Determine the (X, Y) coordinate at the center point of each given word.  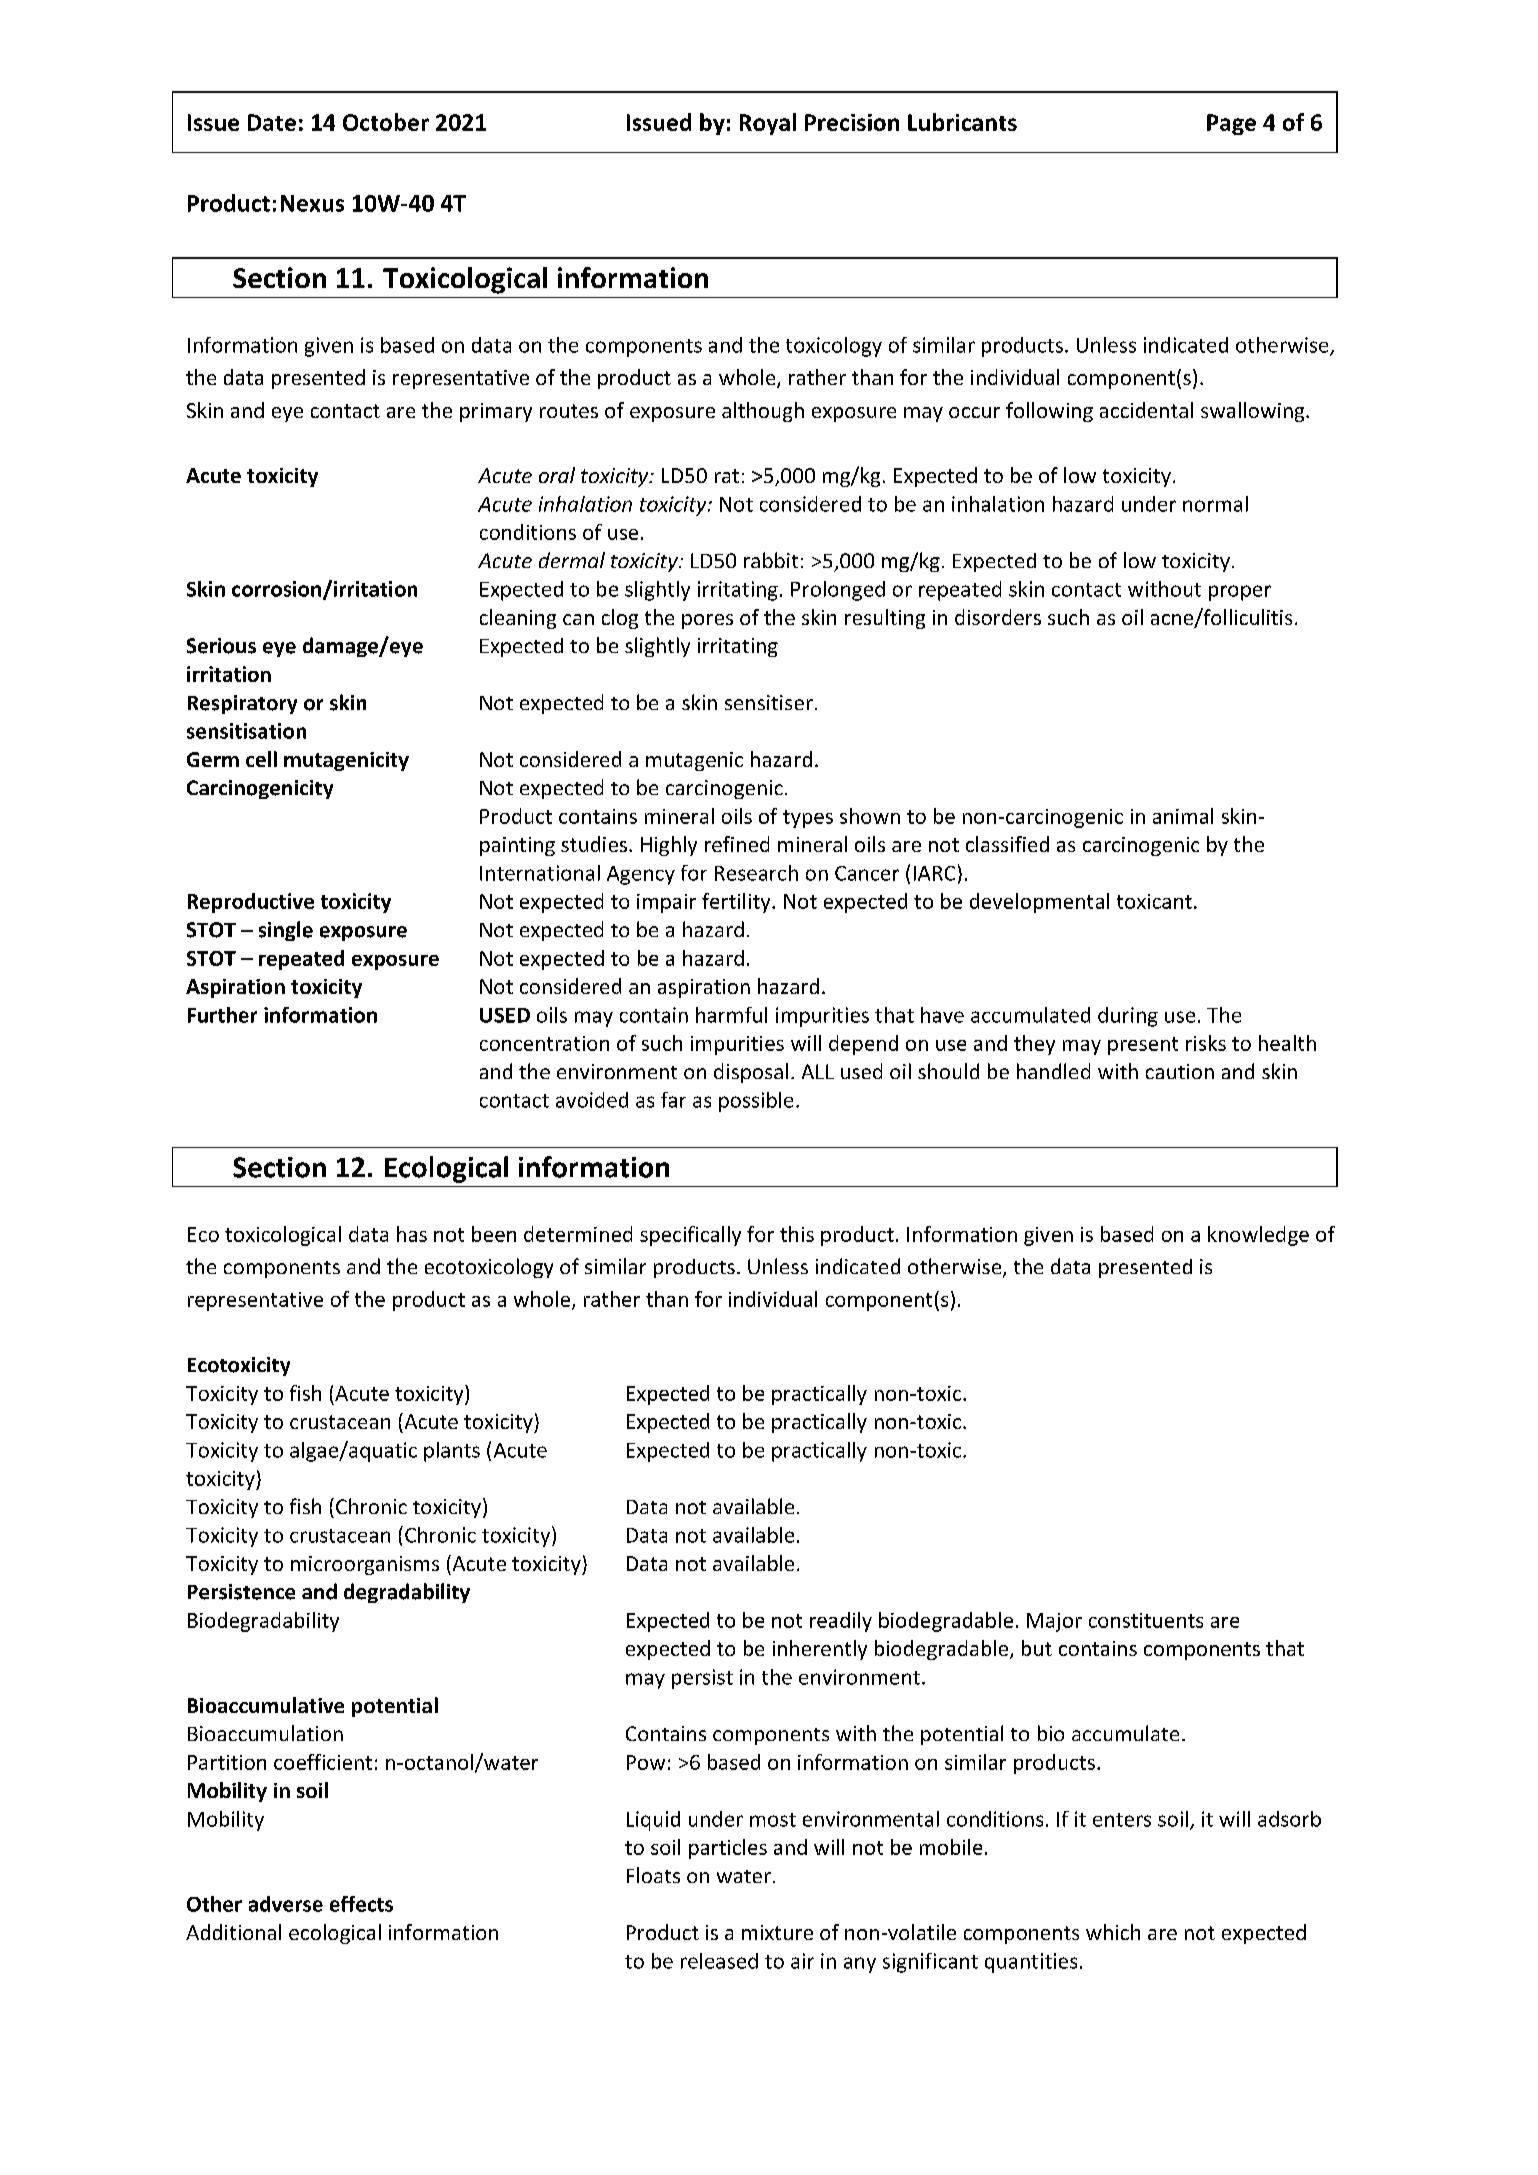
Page (1231, 124)
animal (1183, 816)
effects (361, 1904)
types (808, 819)
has (412, 1234)
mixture (777, 1932)
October (386, 122)
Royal (768, 124)
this (797, 1234)
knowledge (1258, 1236)
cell (261, 759)
